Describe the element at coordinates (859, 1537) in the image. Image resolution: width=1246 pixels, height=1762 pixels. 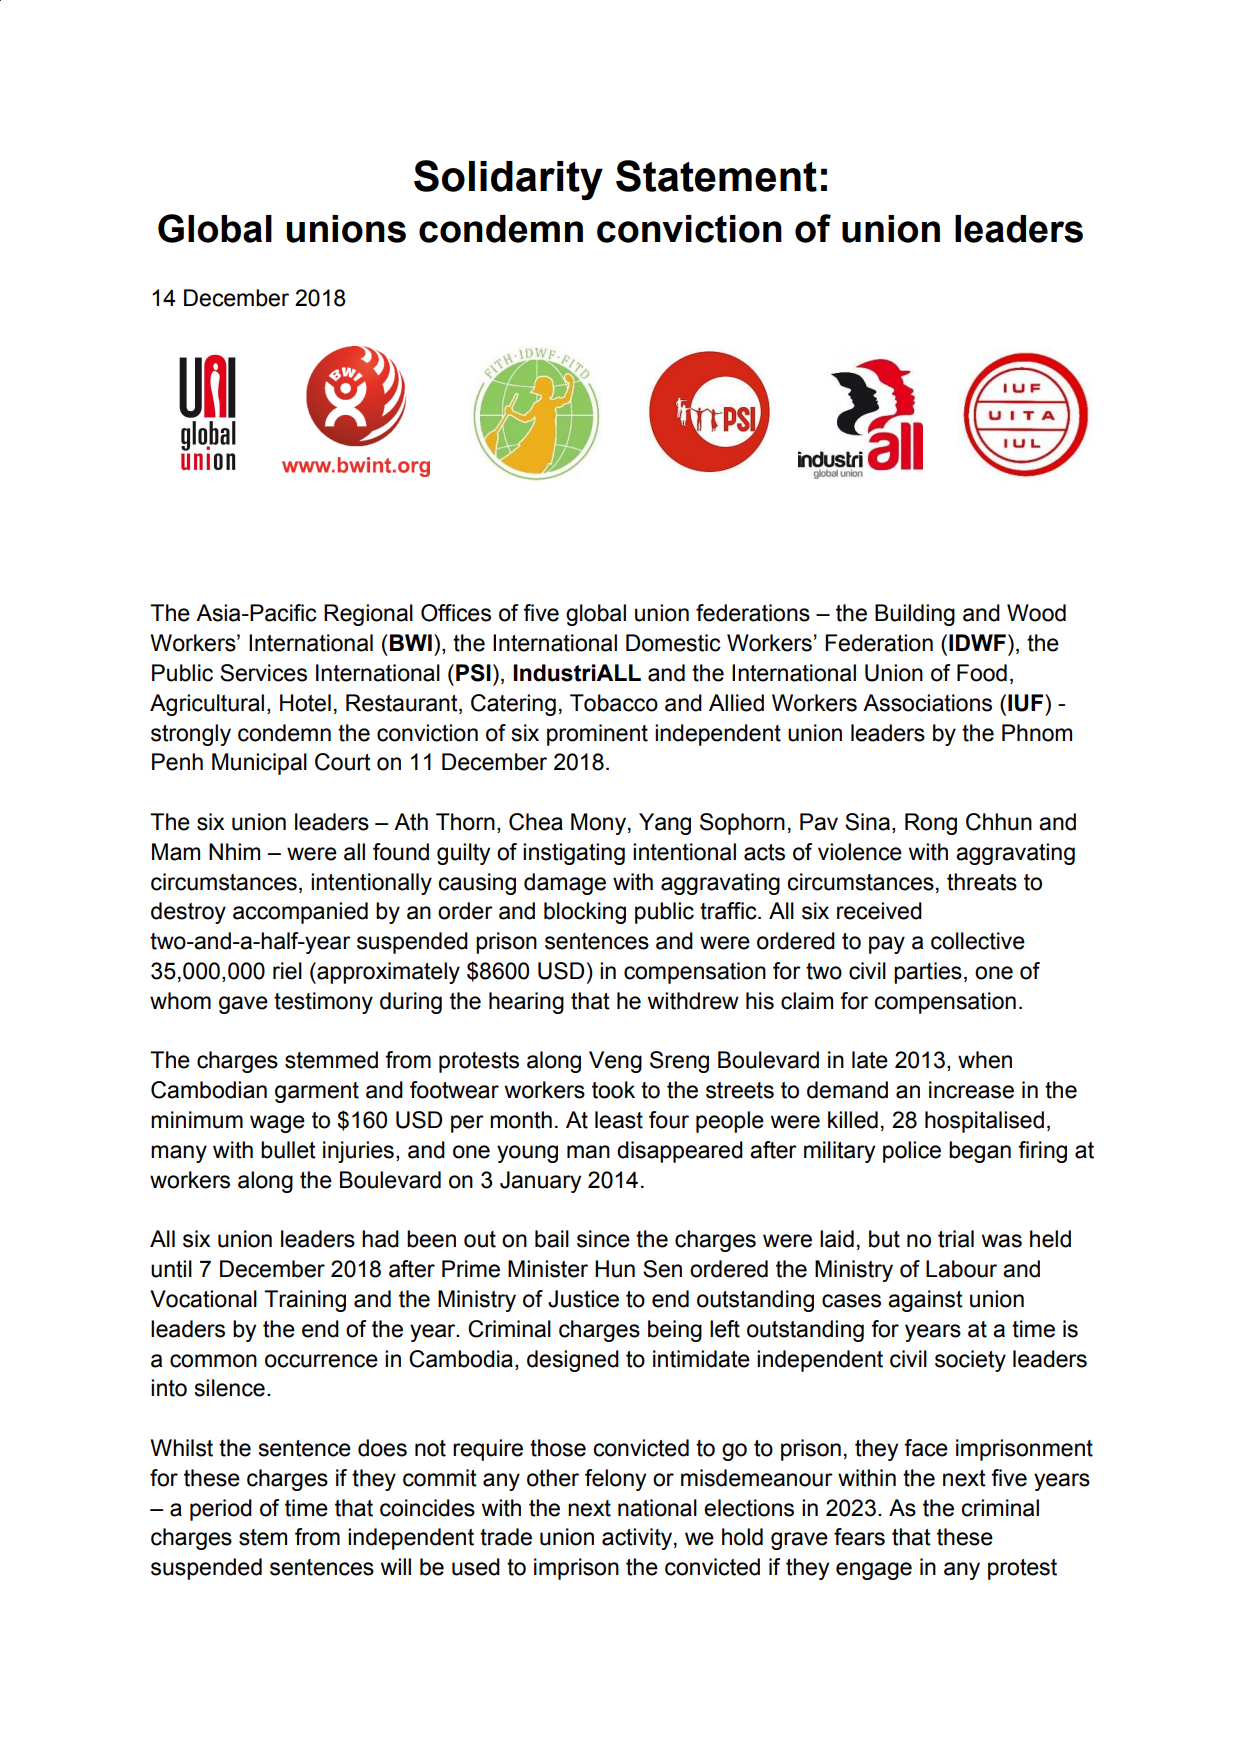
I see `fears` at that location.
